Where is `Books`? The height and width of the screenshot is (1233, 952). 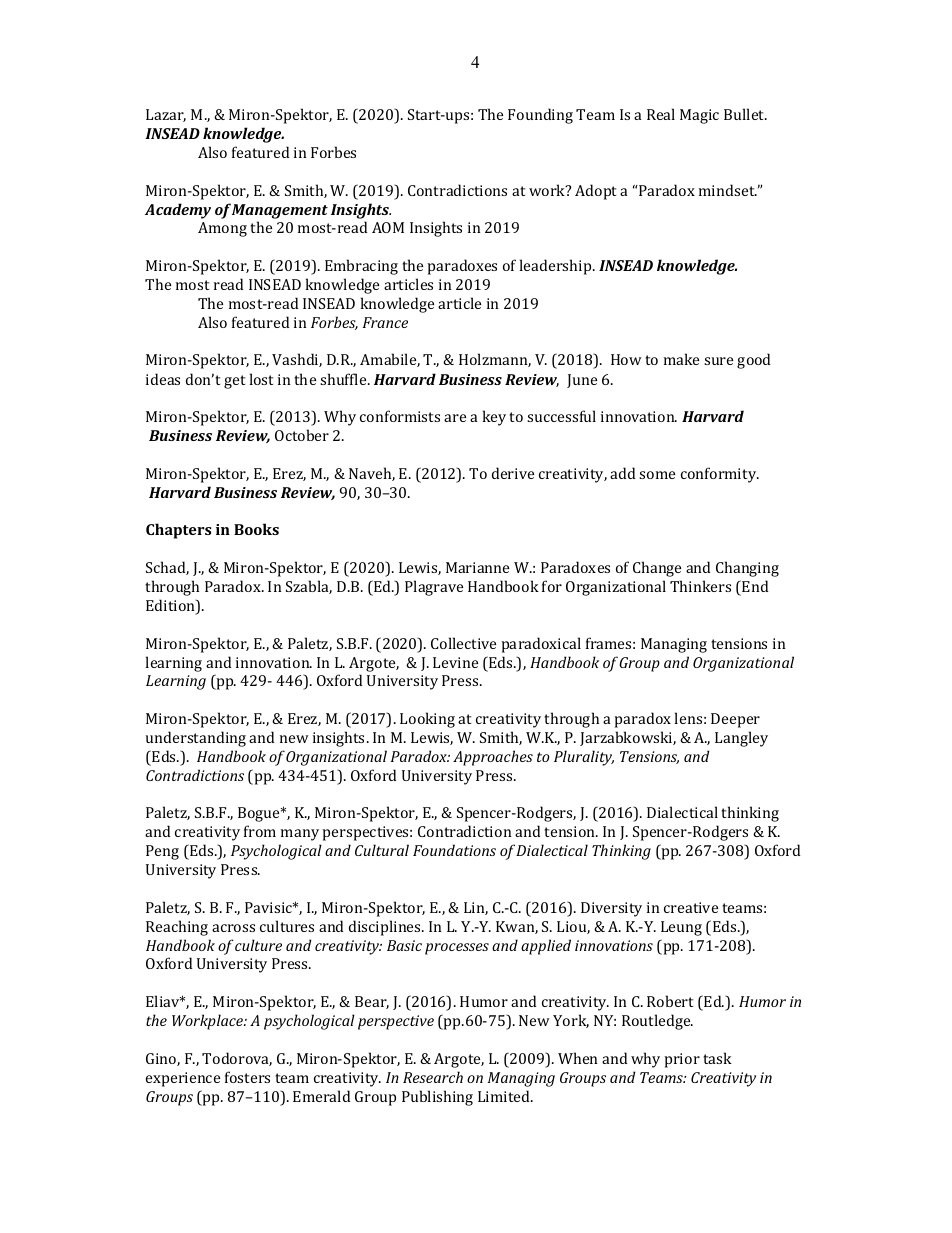
Books is located at coordinates (256, 529).
